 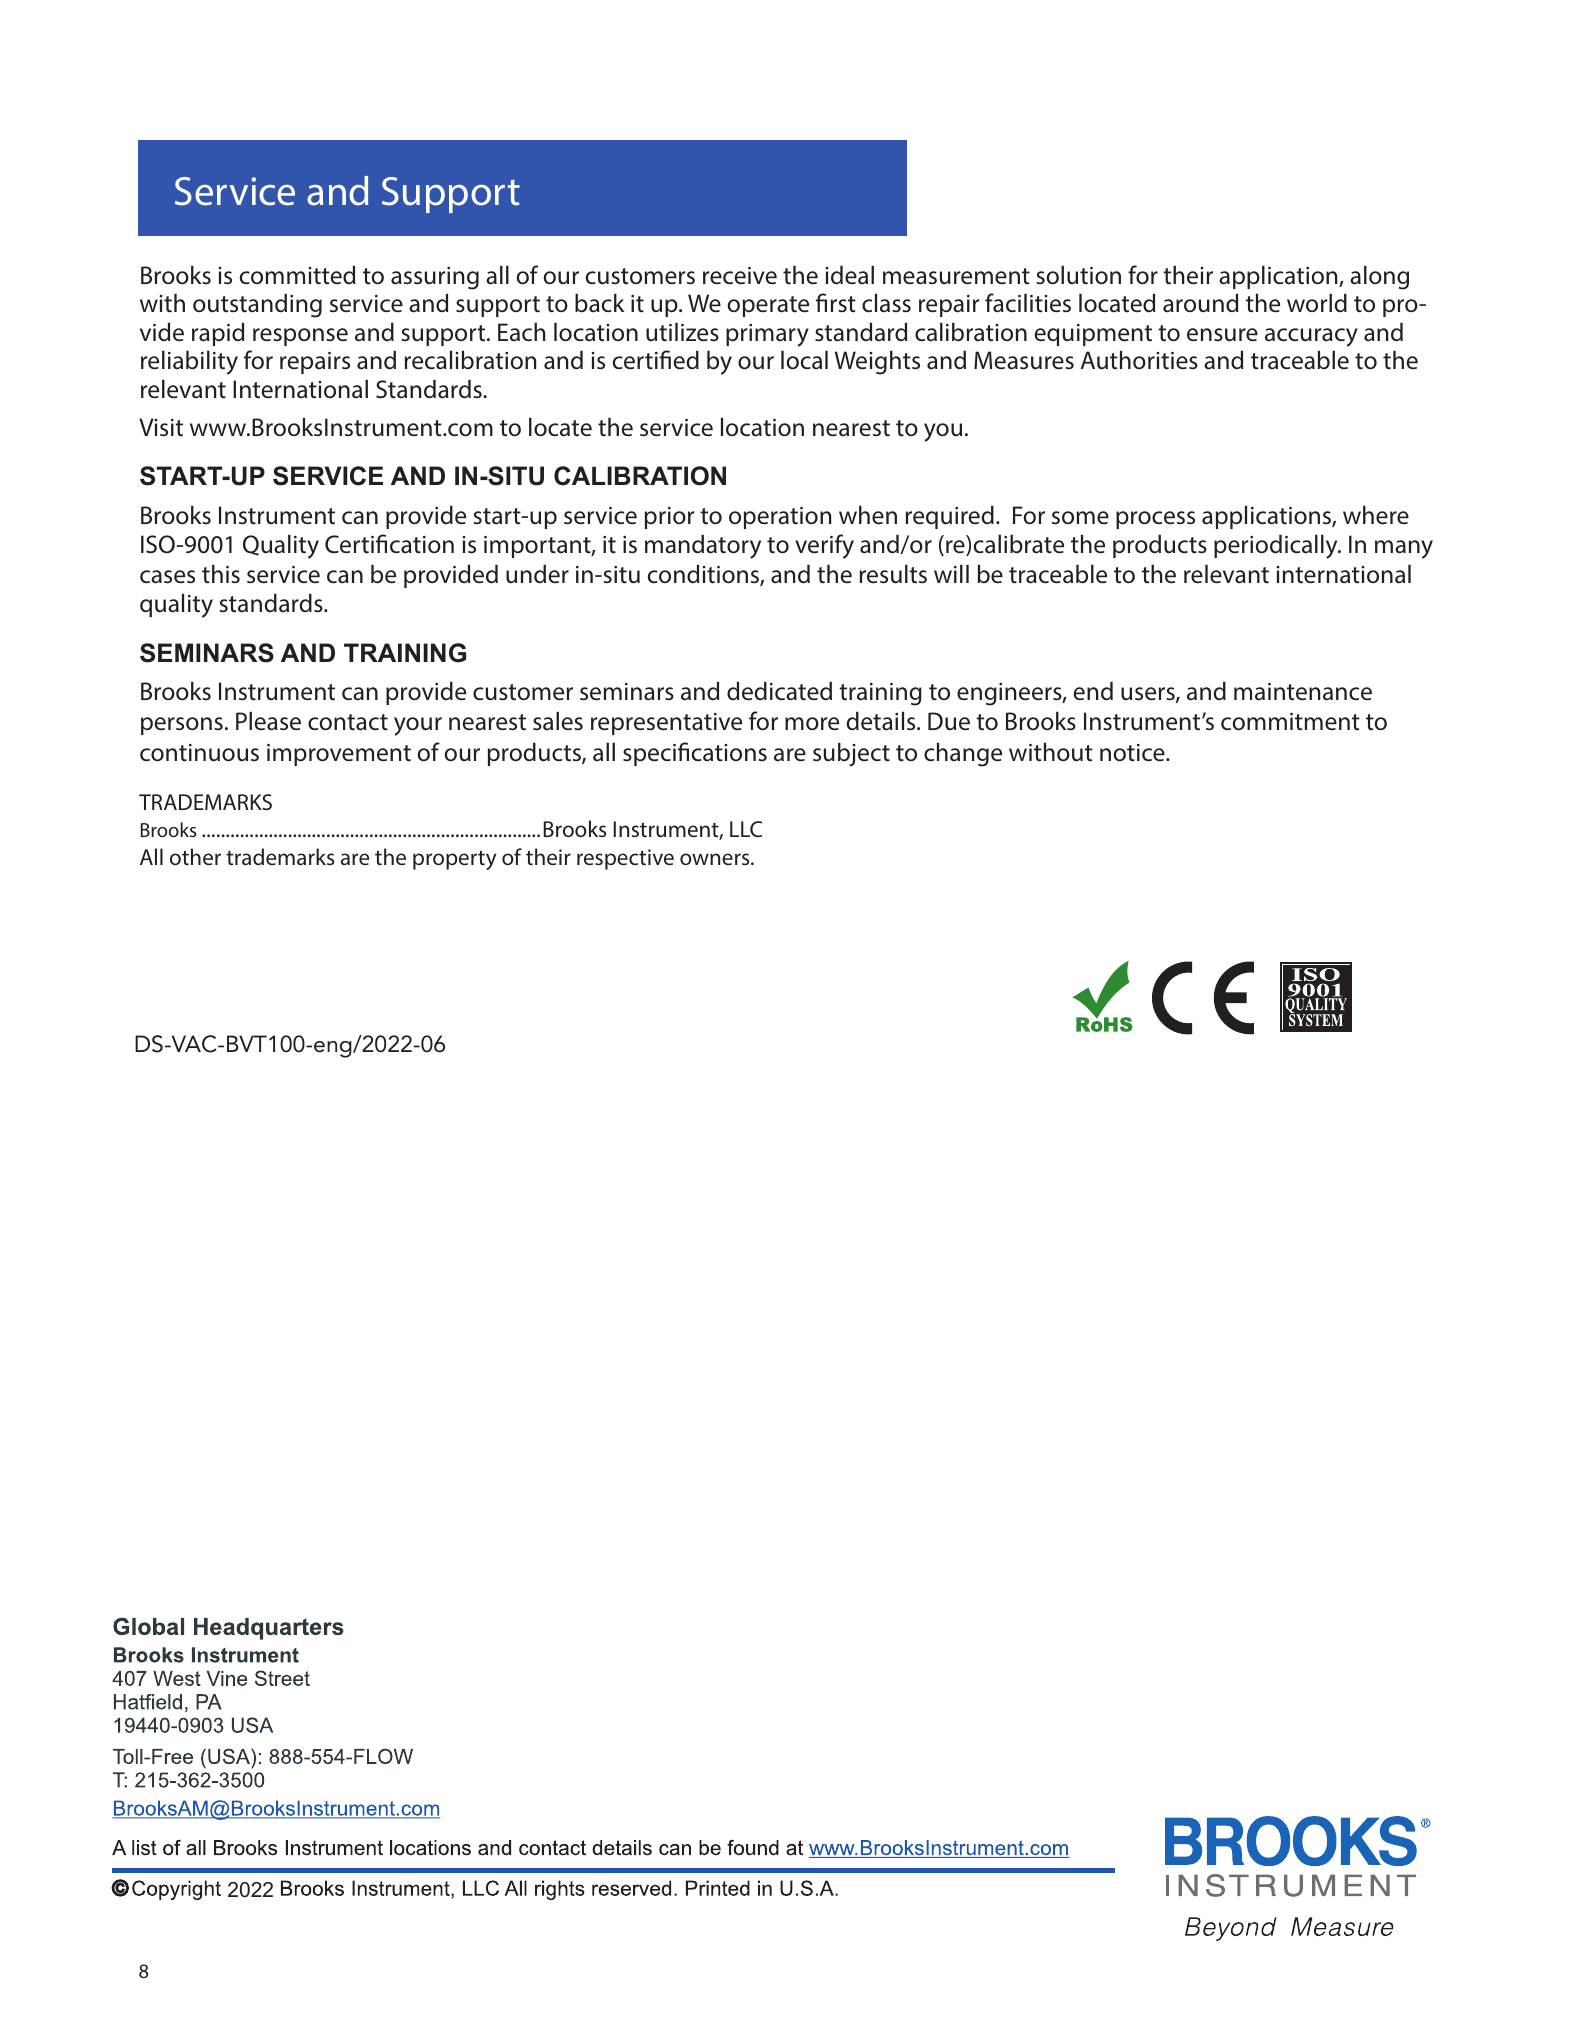 I want to click on conditions, so click(x=704, y=575).
